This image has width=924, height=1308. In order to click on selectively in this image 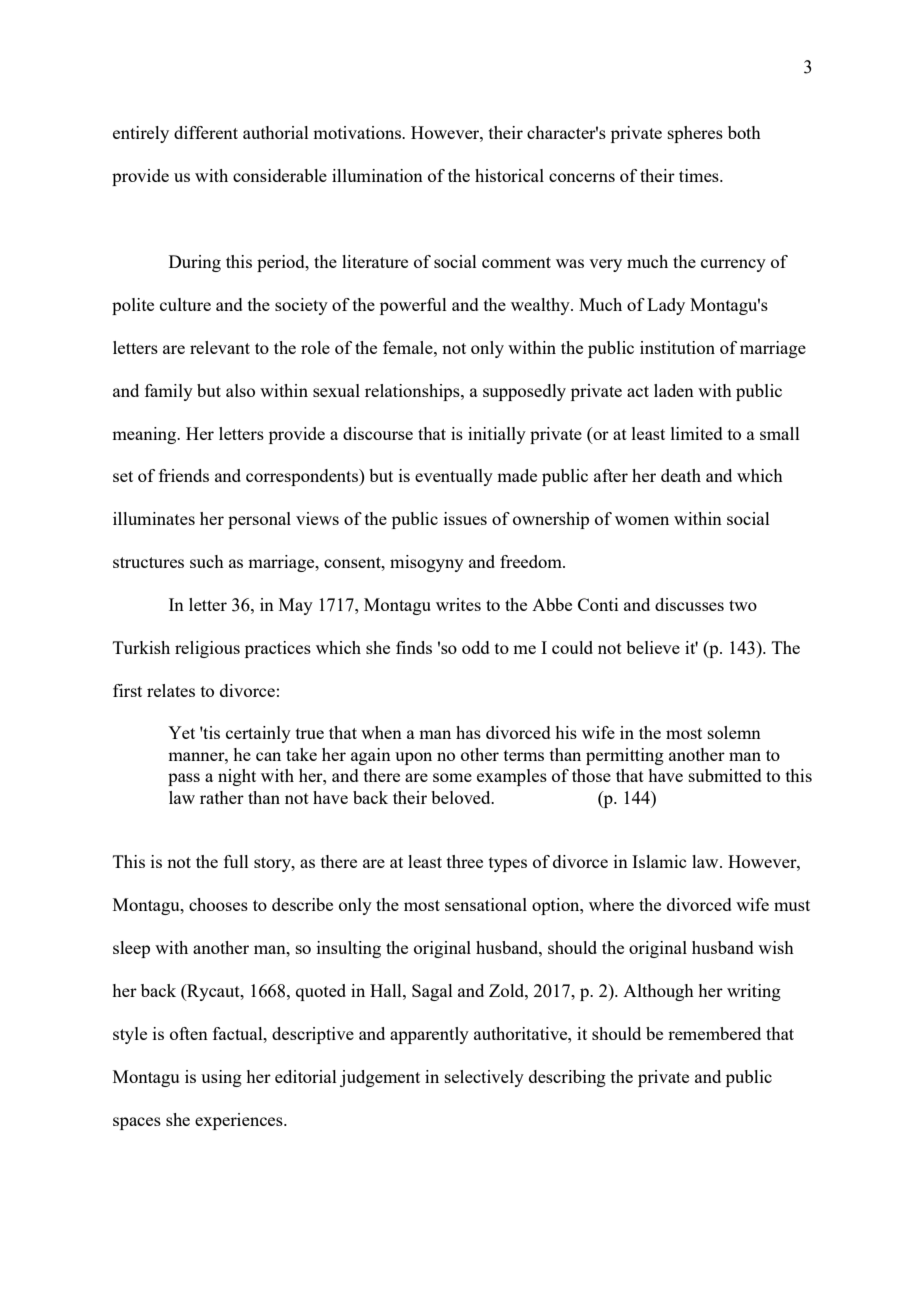, I will do `click(484, 1078)`.
